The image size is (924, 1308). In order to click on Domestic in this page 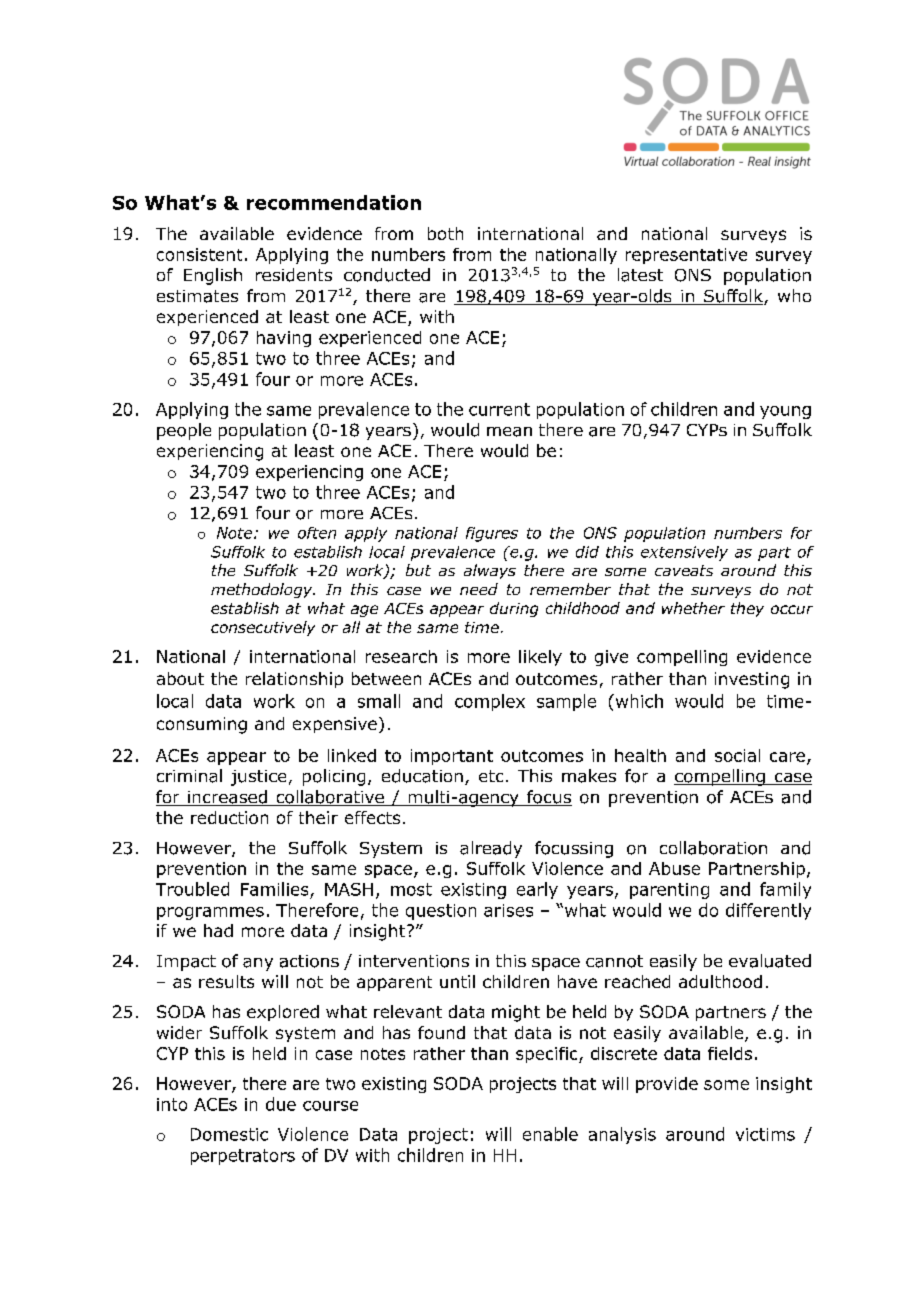, I will do `click(229, 1134)`.
